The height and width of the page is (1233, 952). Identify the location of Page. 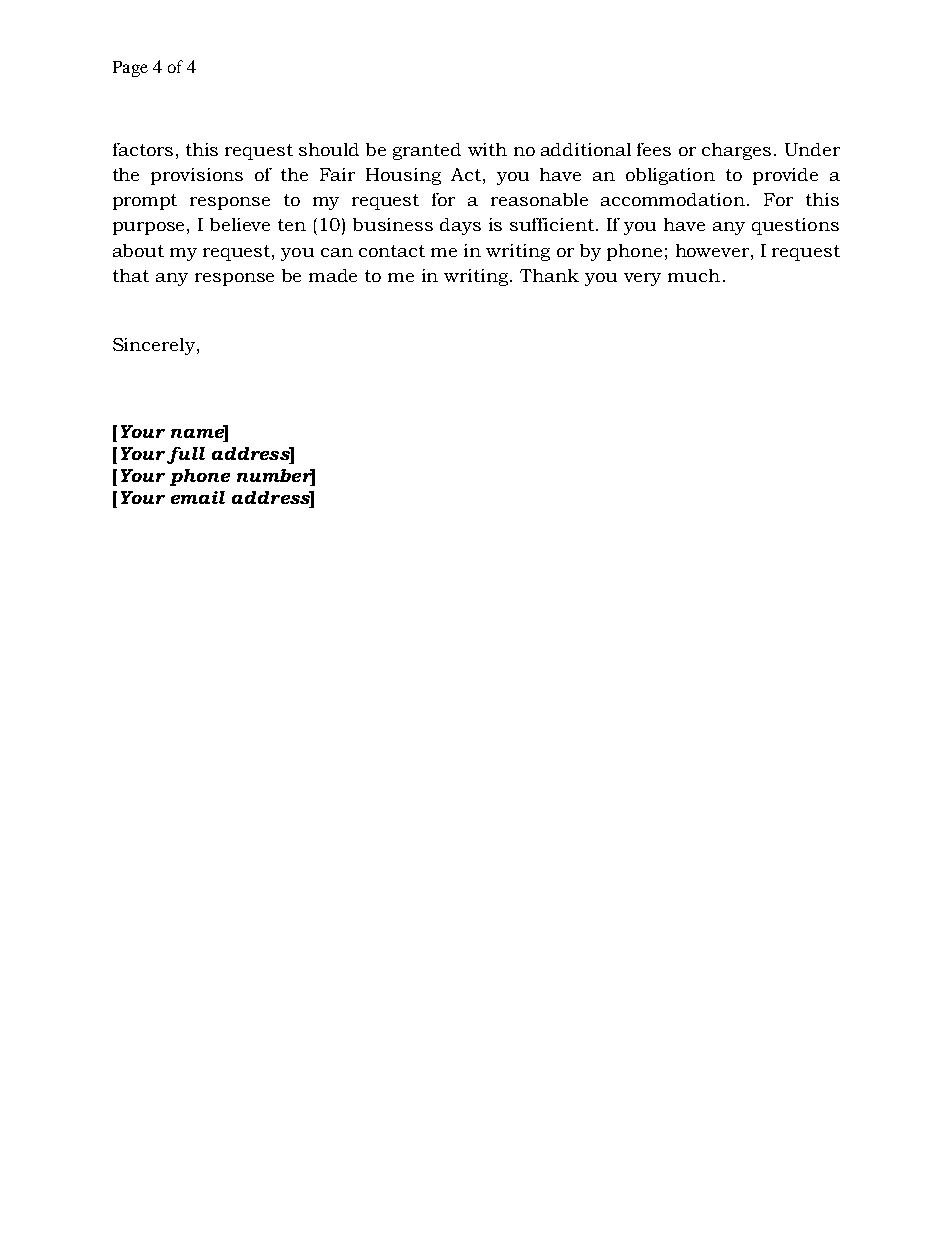
(130, 69).
